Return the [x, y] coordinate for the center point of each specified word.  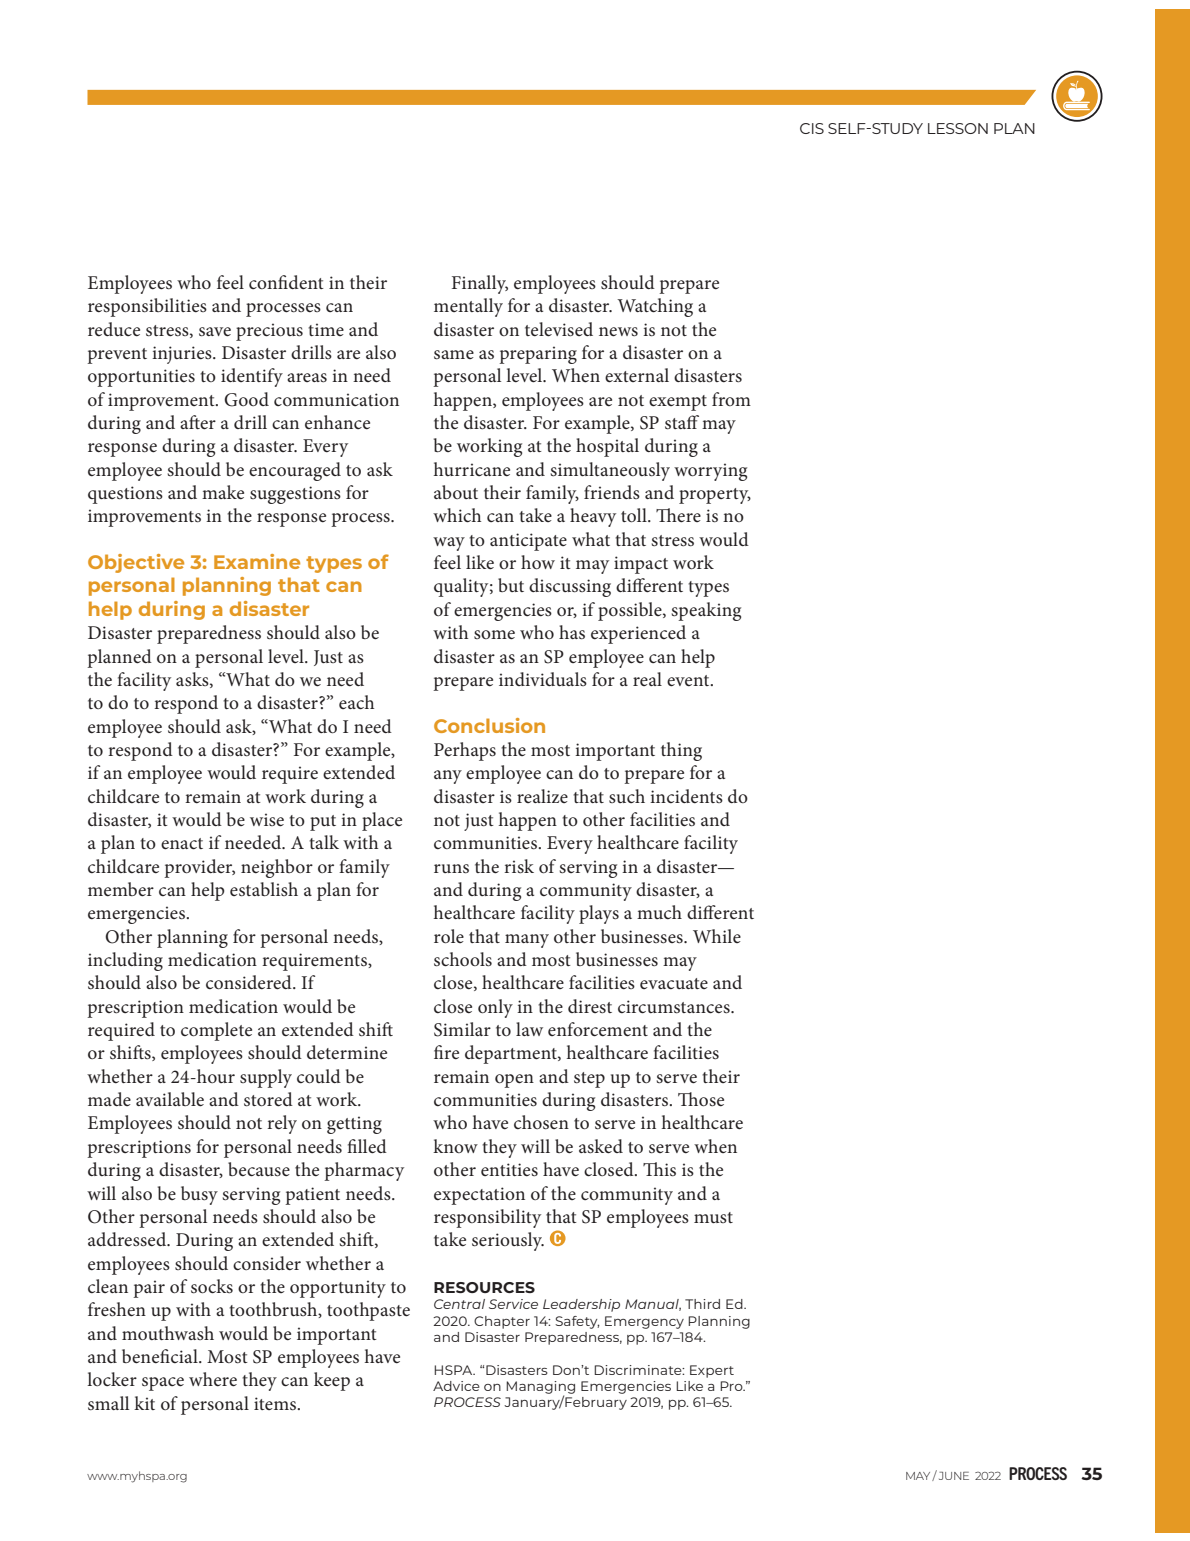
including [125, 961]
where [213, 1379]
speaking [706, 611]
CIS [812, 128]
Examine [257, 561]
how [538, 562]
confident [286, 282]
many [527, 941]
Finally [480, 284]
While [717, 936]
